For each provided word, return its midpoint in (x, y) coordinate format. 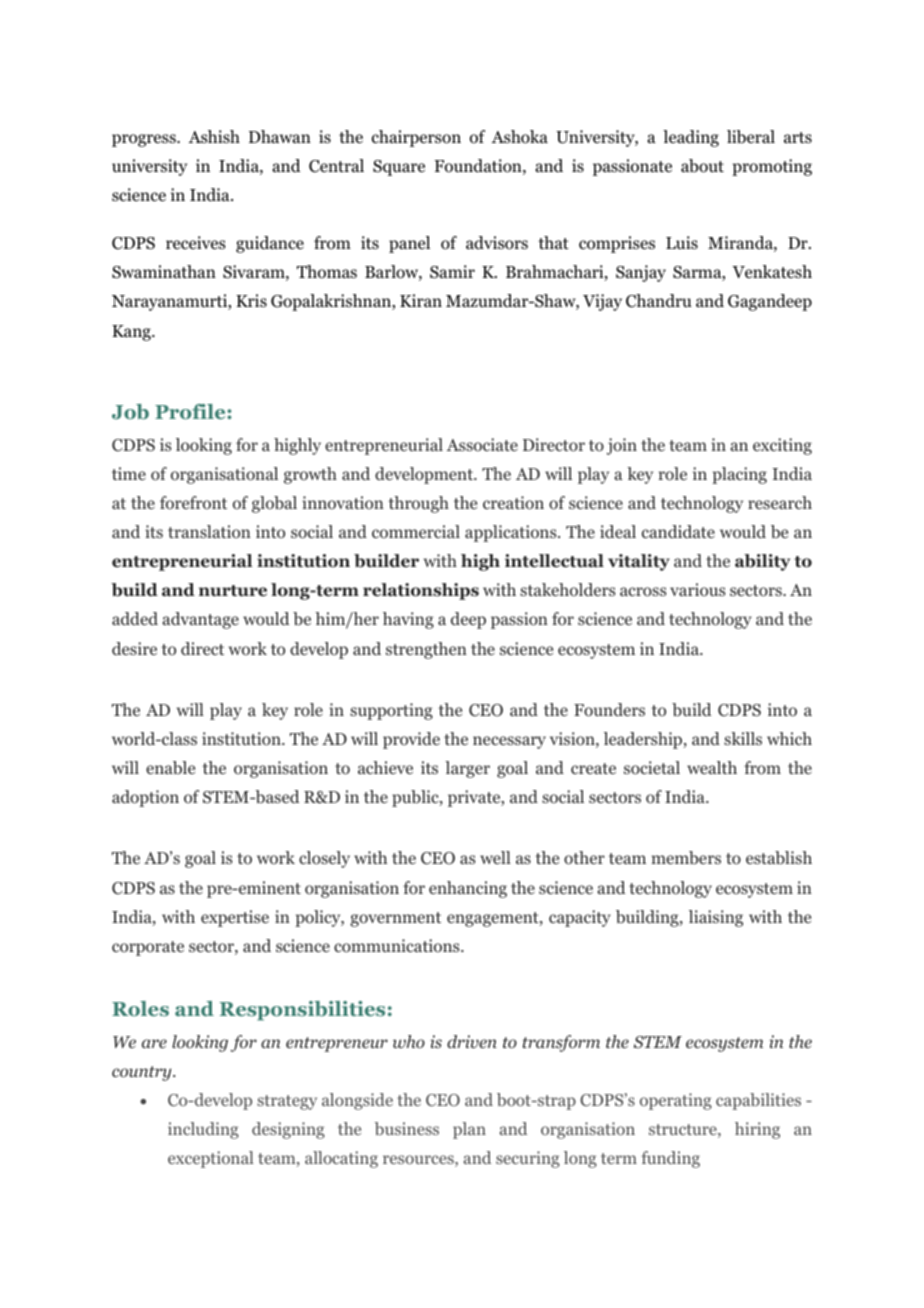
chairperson (416, 138)
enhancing (468, 889)
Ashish (214, 136)
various (697, 589)
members (686, 858)
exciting (782, 446)
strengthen (426, 650)
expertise (235, 918)
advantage (200, 620)
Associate (482, 444)
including (203, 1130)
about (702, 166)
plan (469, 1130)
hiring (757, 1130)
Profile (191, 411)
